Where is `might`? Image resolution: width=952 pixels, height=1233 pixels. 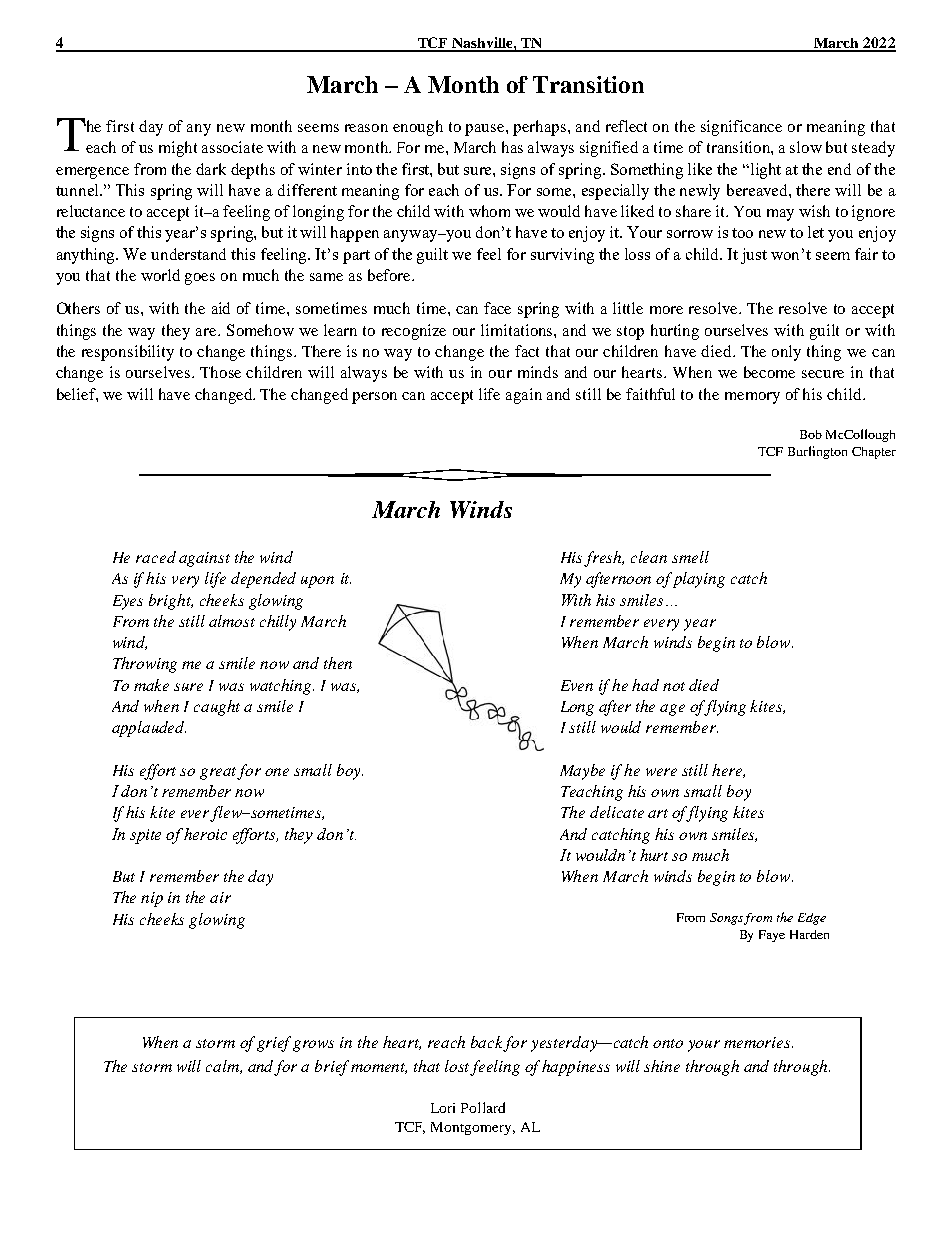
might is located at coordinates (178, 149).
